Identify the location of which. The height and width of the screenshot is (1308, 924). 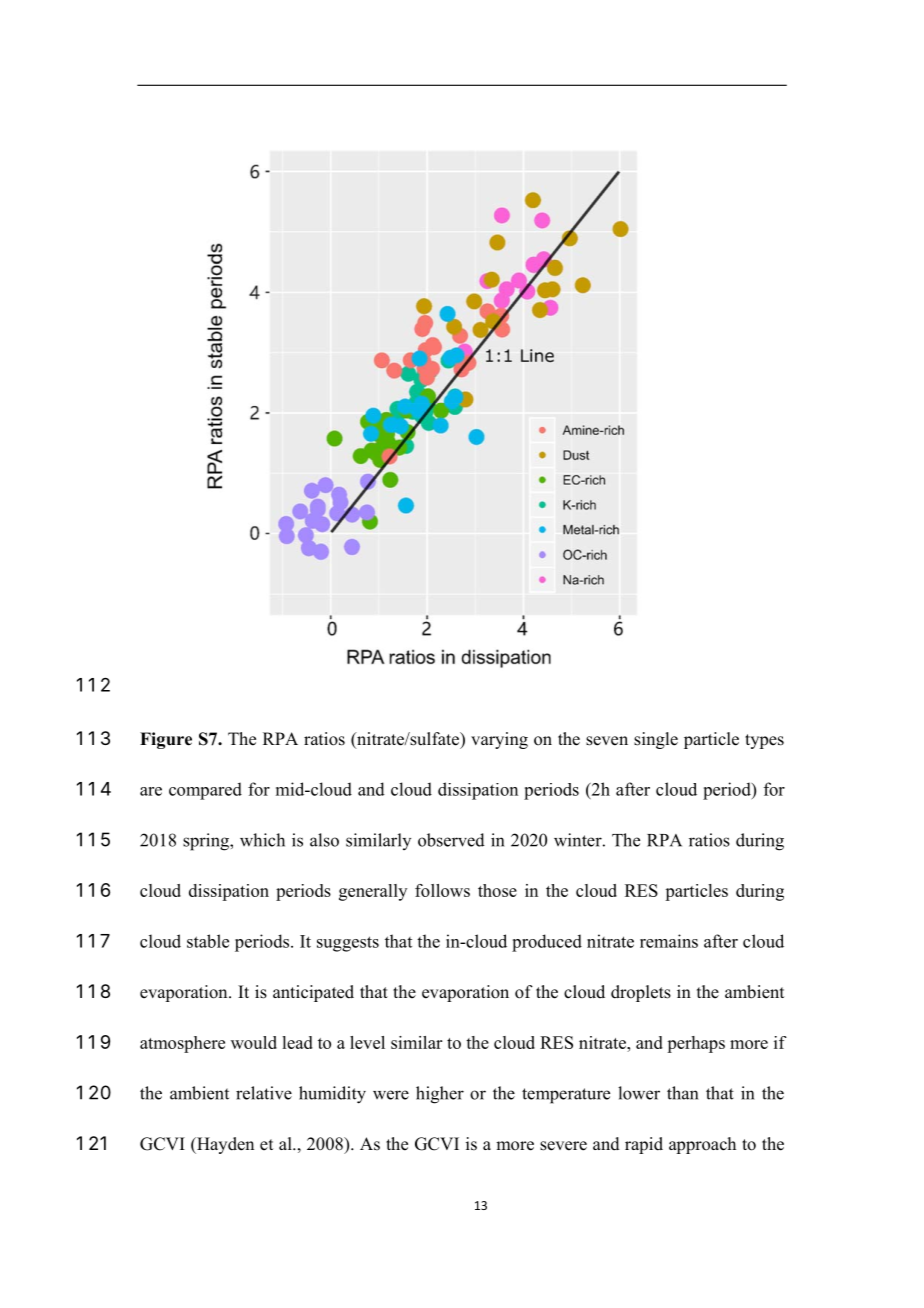
(262, 840).
